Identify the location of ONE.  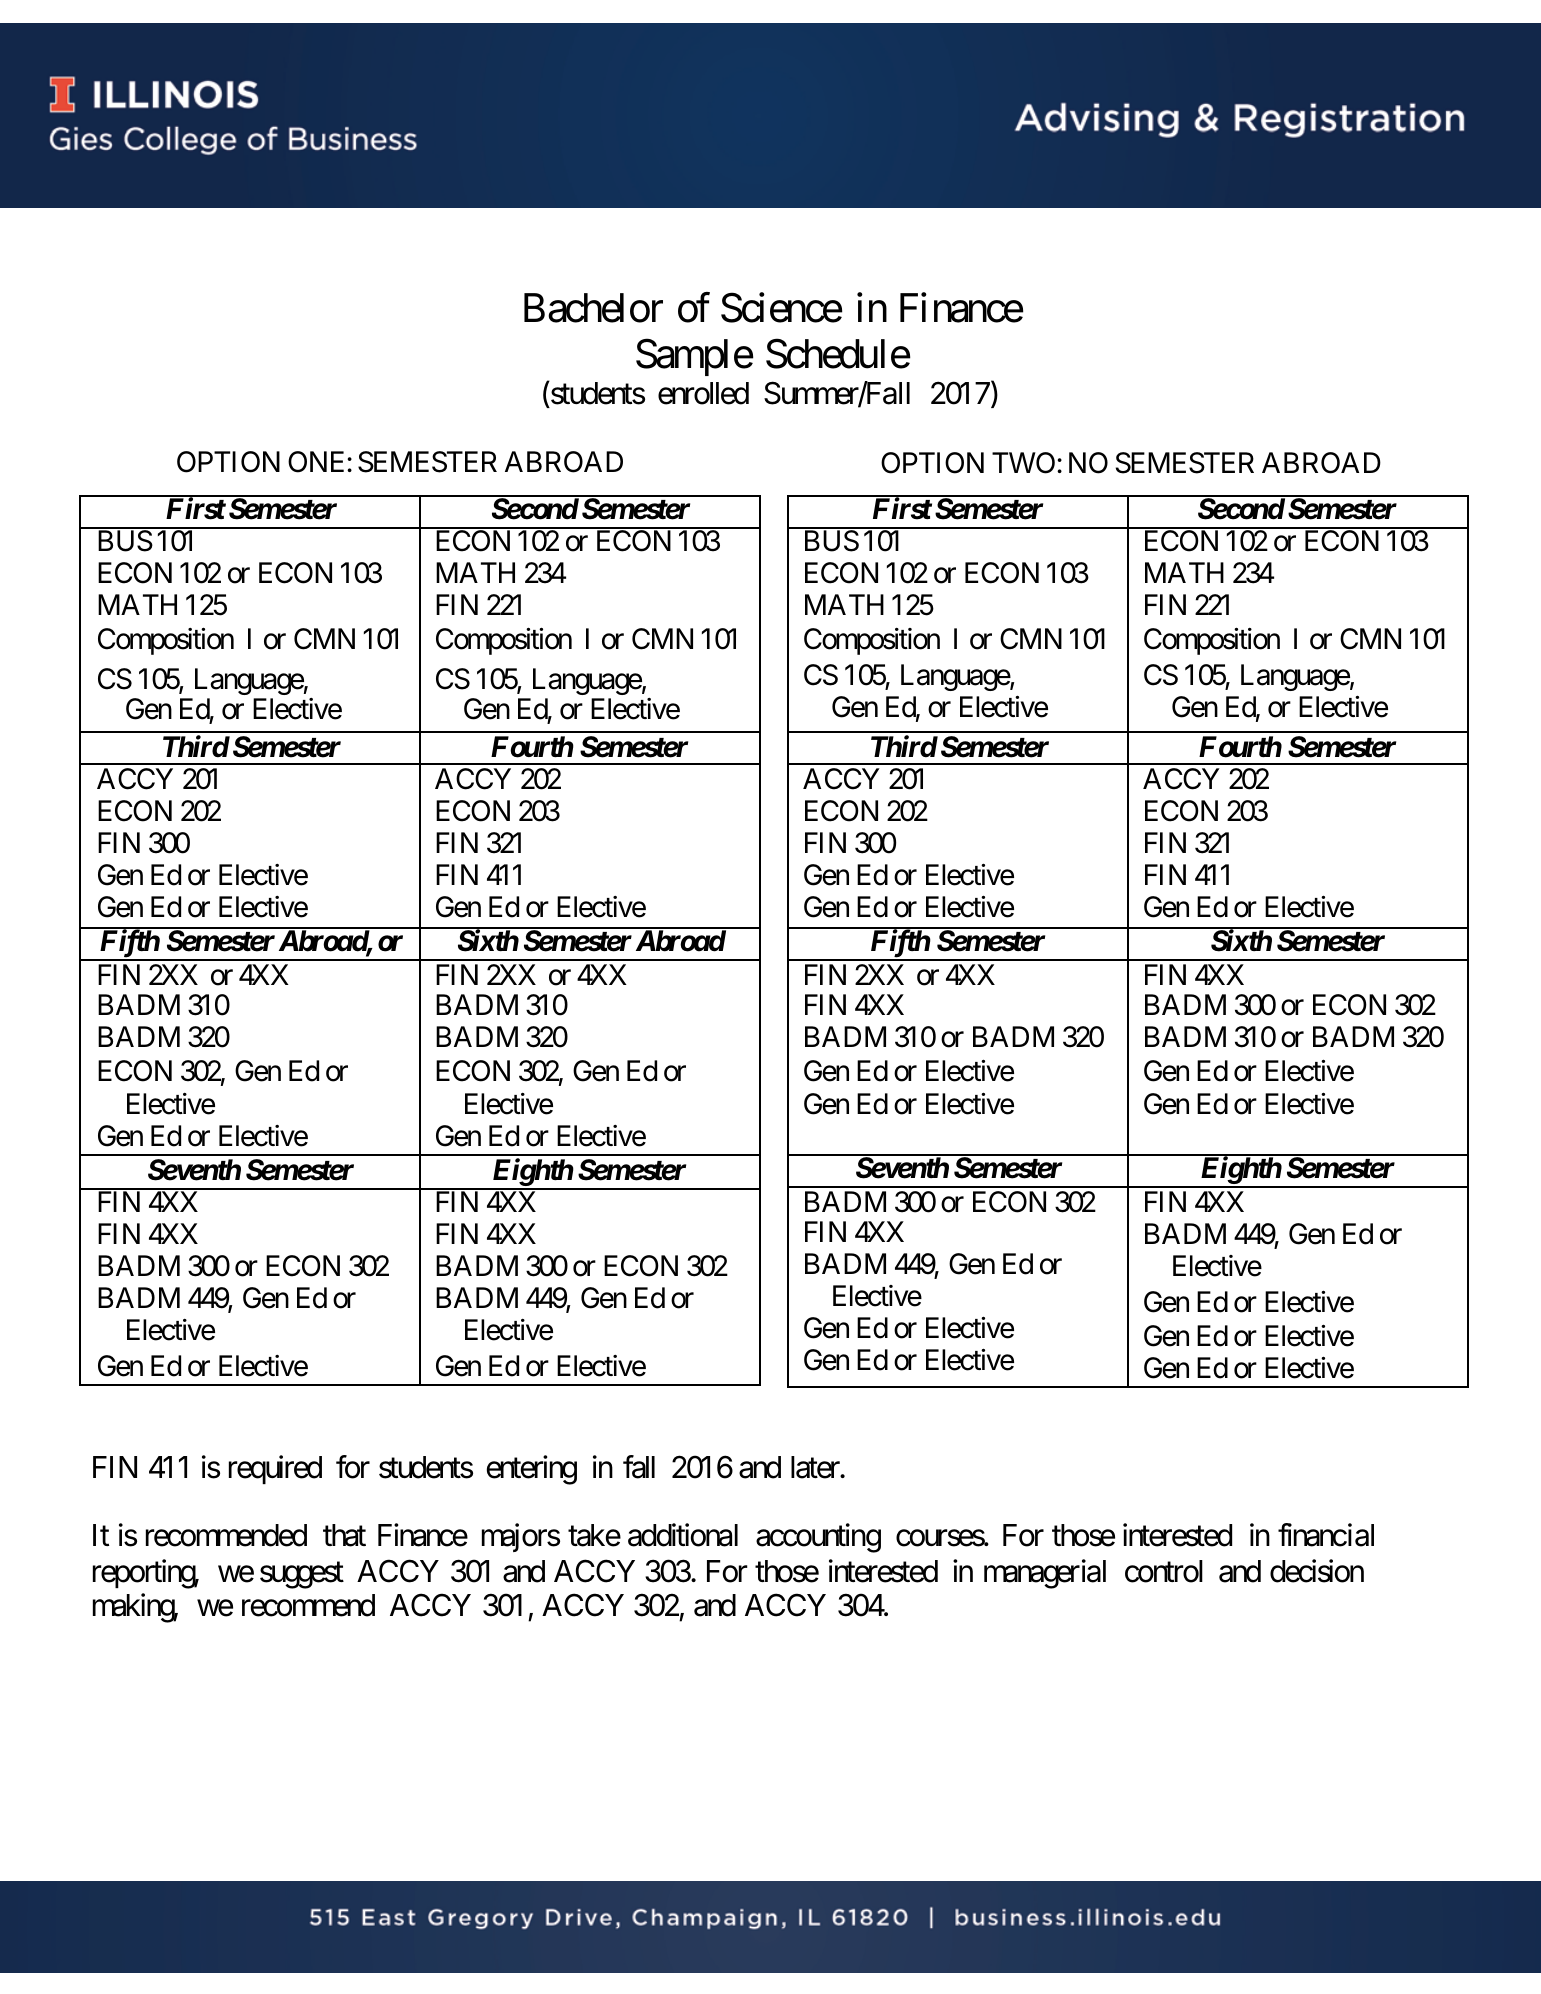
(318, 462).
